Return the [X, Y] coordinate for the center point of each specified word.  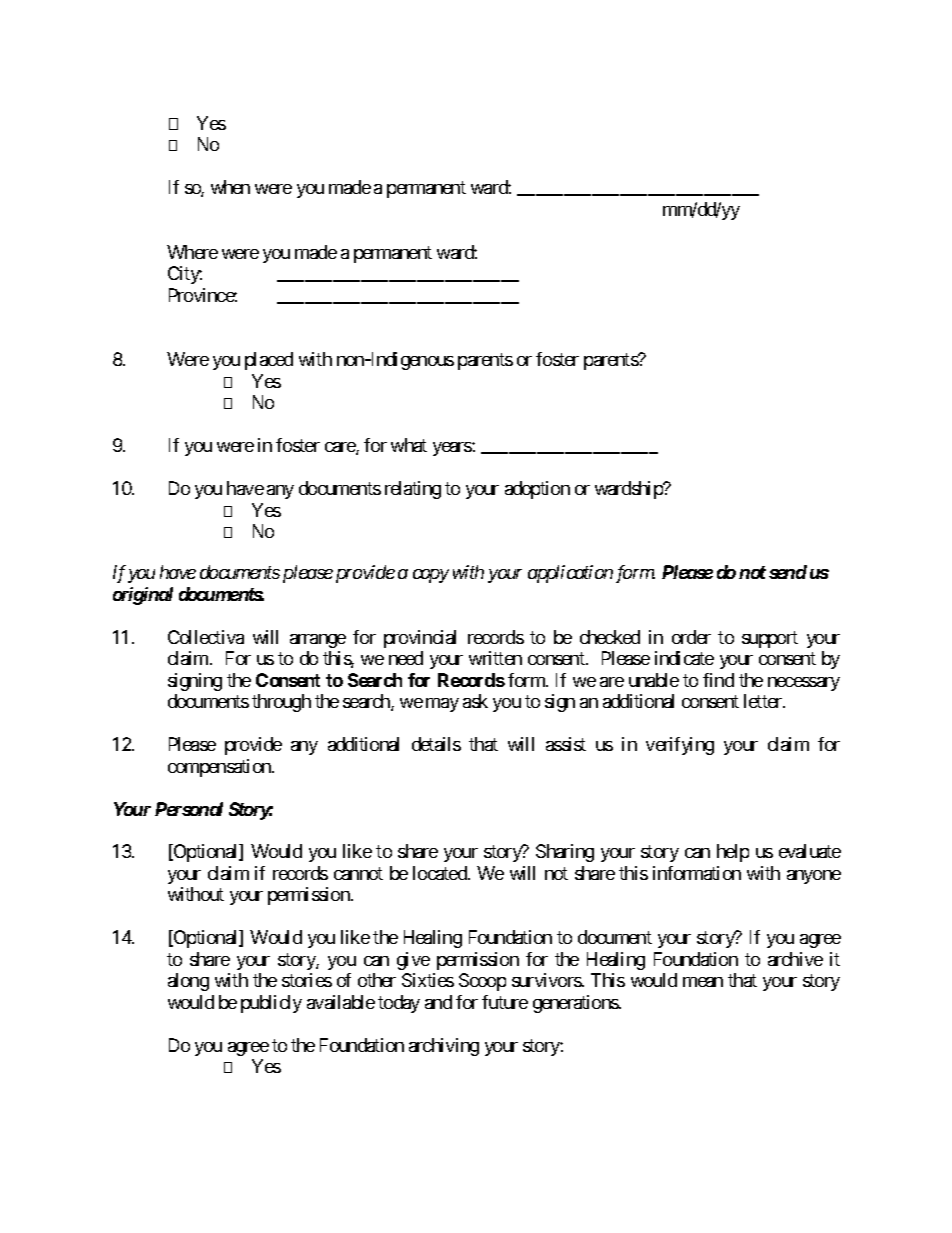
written [495, 658]
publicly [271, 1004]
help [733, 853]
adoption [537, 490]
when [230, 187]
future [505, 1002]
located [441, 873]
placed [269, 361]
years [453, 449]
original [143, 596]
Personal [189, 809]
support [770, 639]
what [409, 445]
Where [192, 252]
